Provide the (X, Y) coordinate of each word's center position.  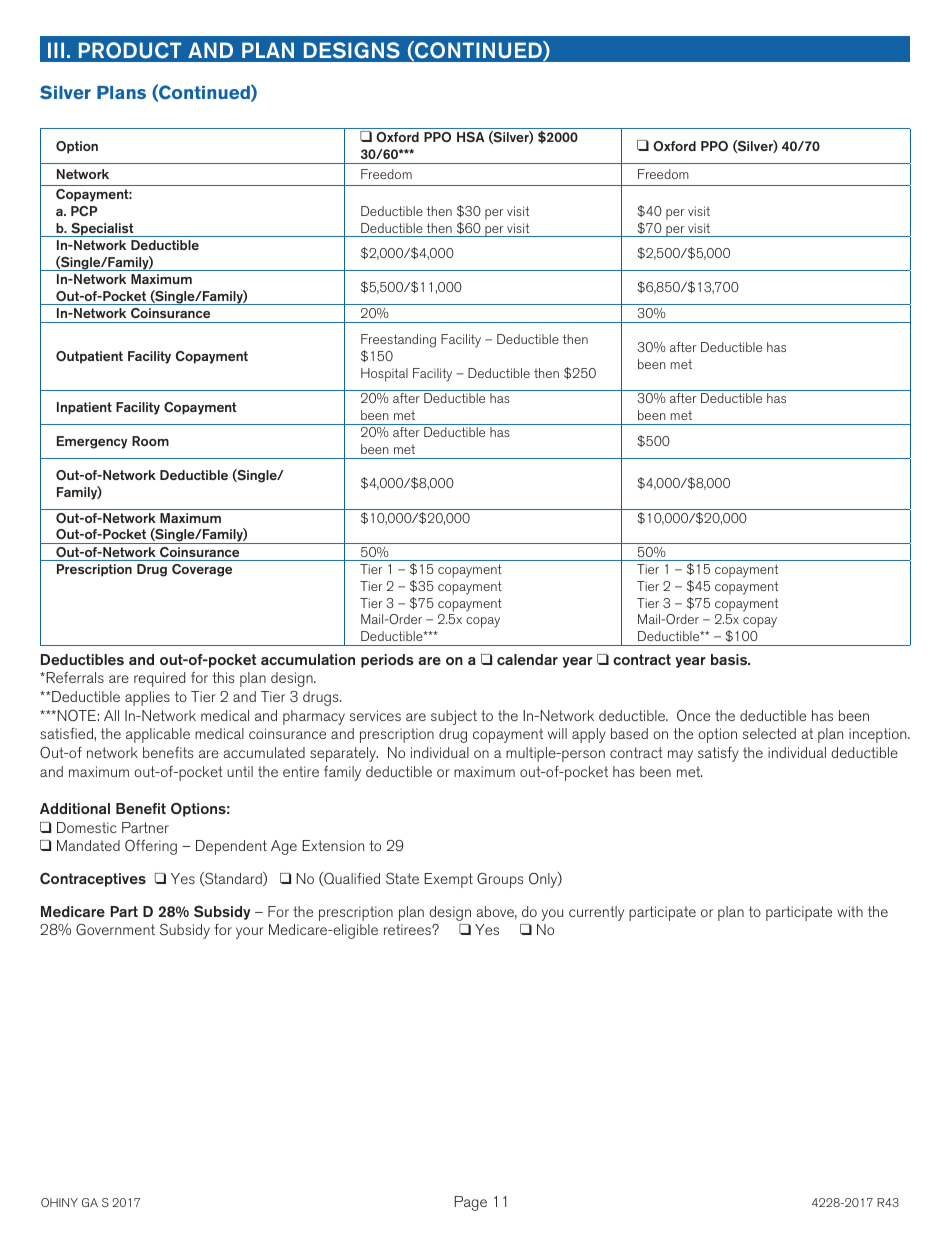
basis (730, 659)
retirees (408, 929)
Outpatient (89, 357)
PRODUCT (130, 50)
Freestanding (398, 341)
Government (115, 929)
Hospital (384, 375)
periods (387, 661)
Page (470, 1203)
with (850, 911)
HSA (471, 137)
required (159, 679)
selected (769, 733)
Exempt (448, 880)
